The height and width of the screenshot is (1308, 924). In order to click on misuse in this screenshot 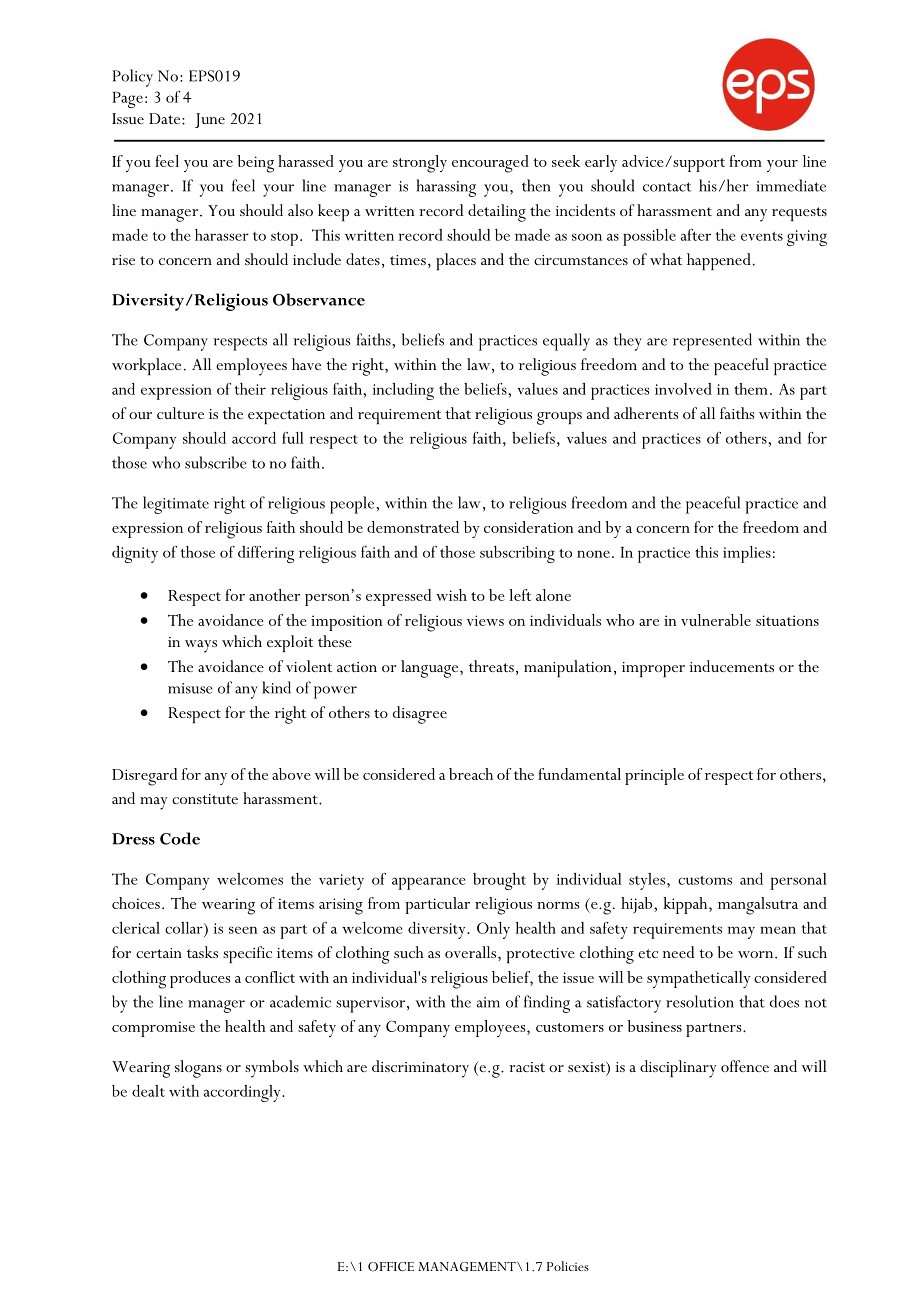, I will do `click(190, 688)`.
